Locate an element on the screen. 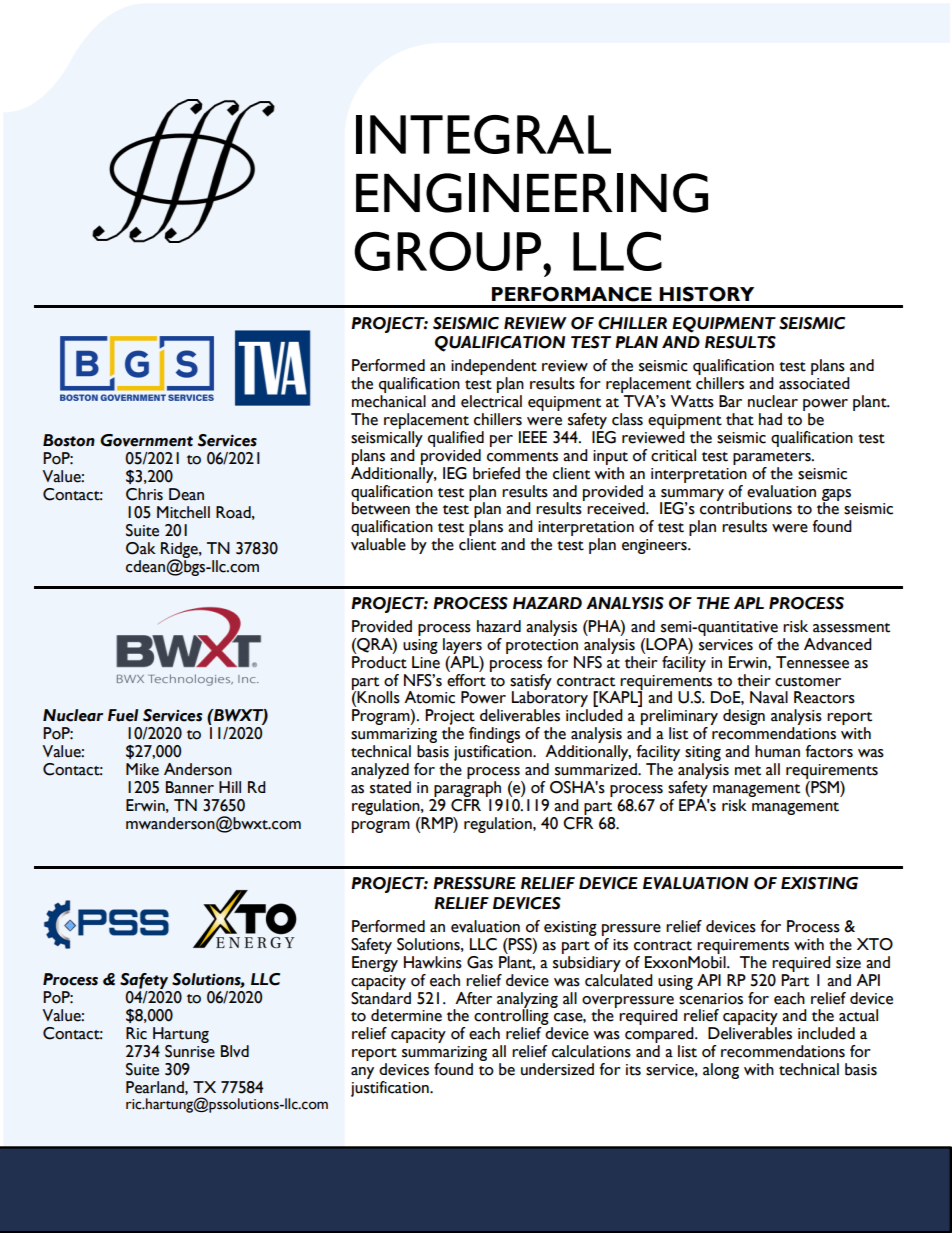 The width and height of the screenshot is (952, 1233). briefed is located at coordinates (496, 473).
